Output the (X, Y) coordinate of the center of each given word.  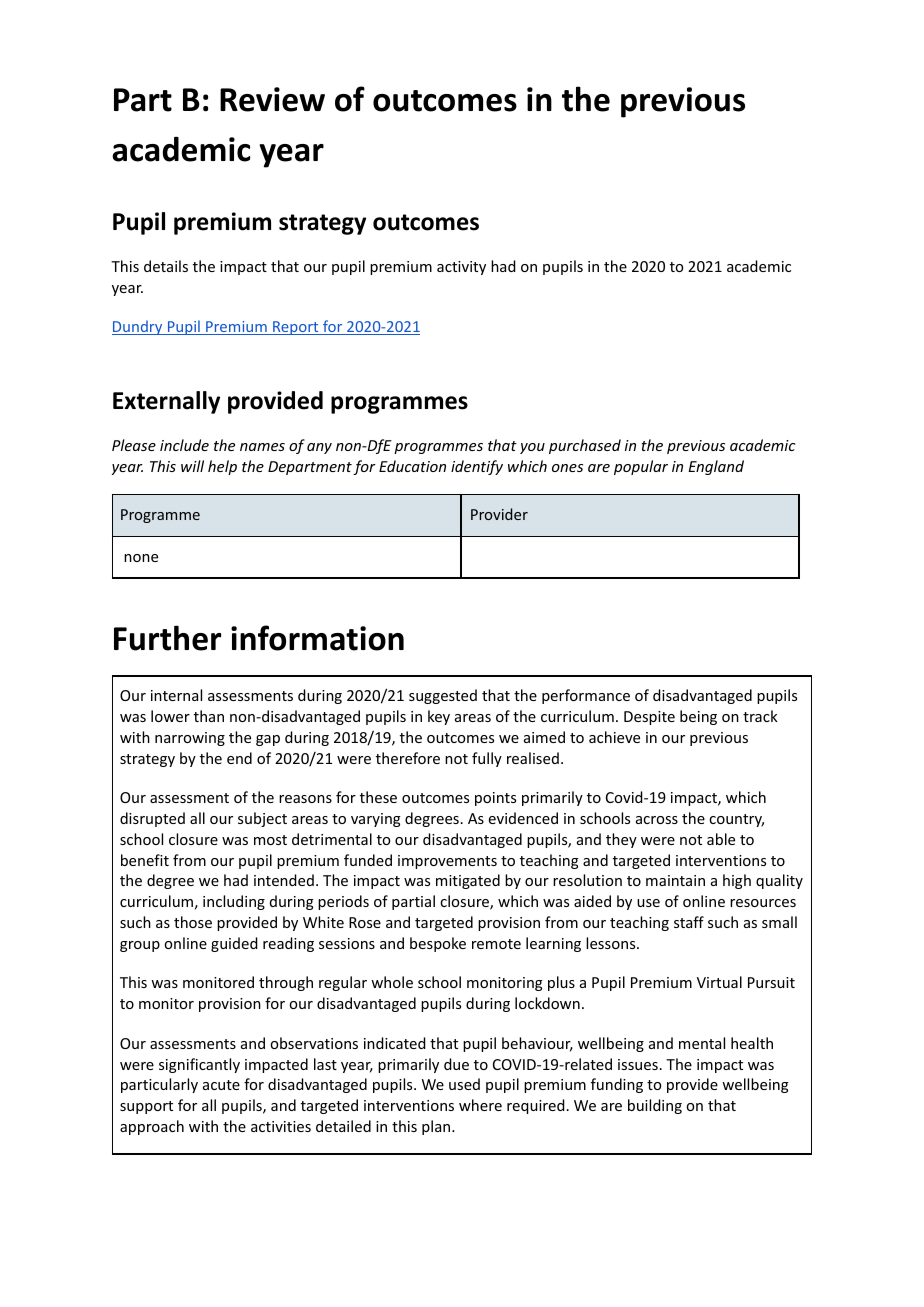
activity (461, 268)
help (222, 467)
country (736, 820)
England (716, 467)
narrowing (190, 739)
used (464, 1084)
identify (477, 467)
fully (487, 759)
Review (272, 99)
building (655, 1106)
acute (221, 1085)
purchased (585, 446)
